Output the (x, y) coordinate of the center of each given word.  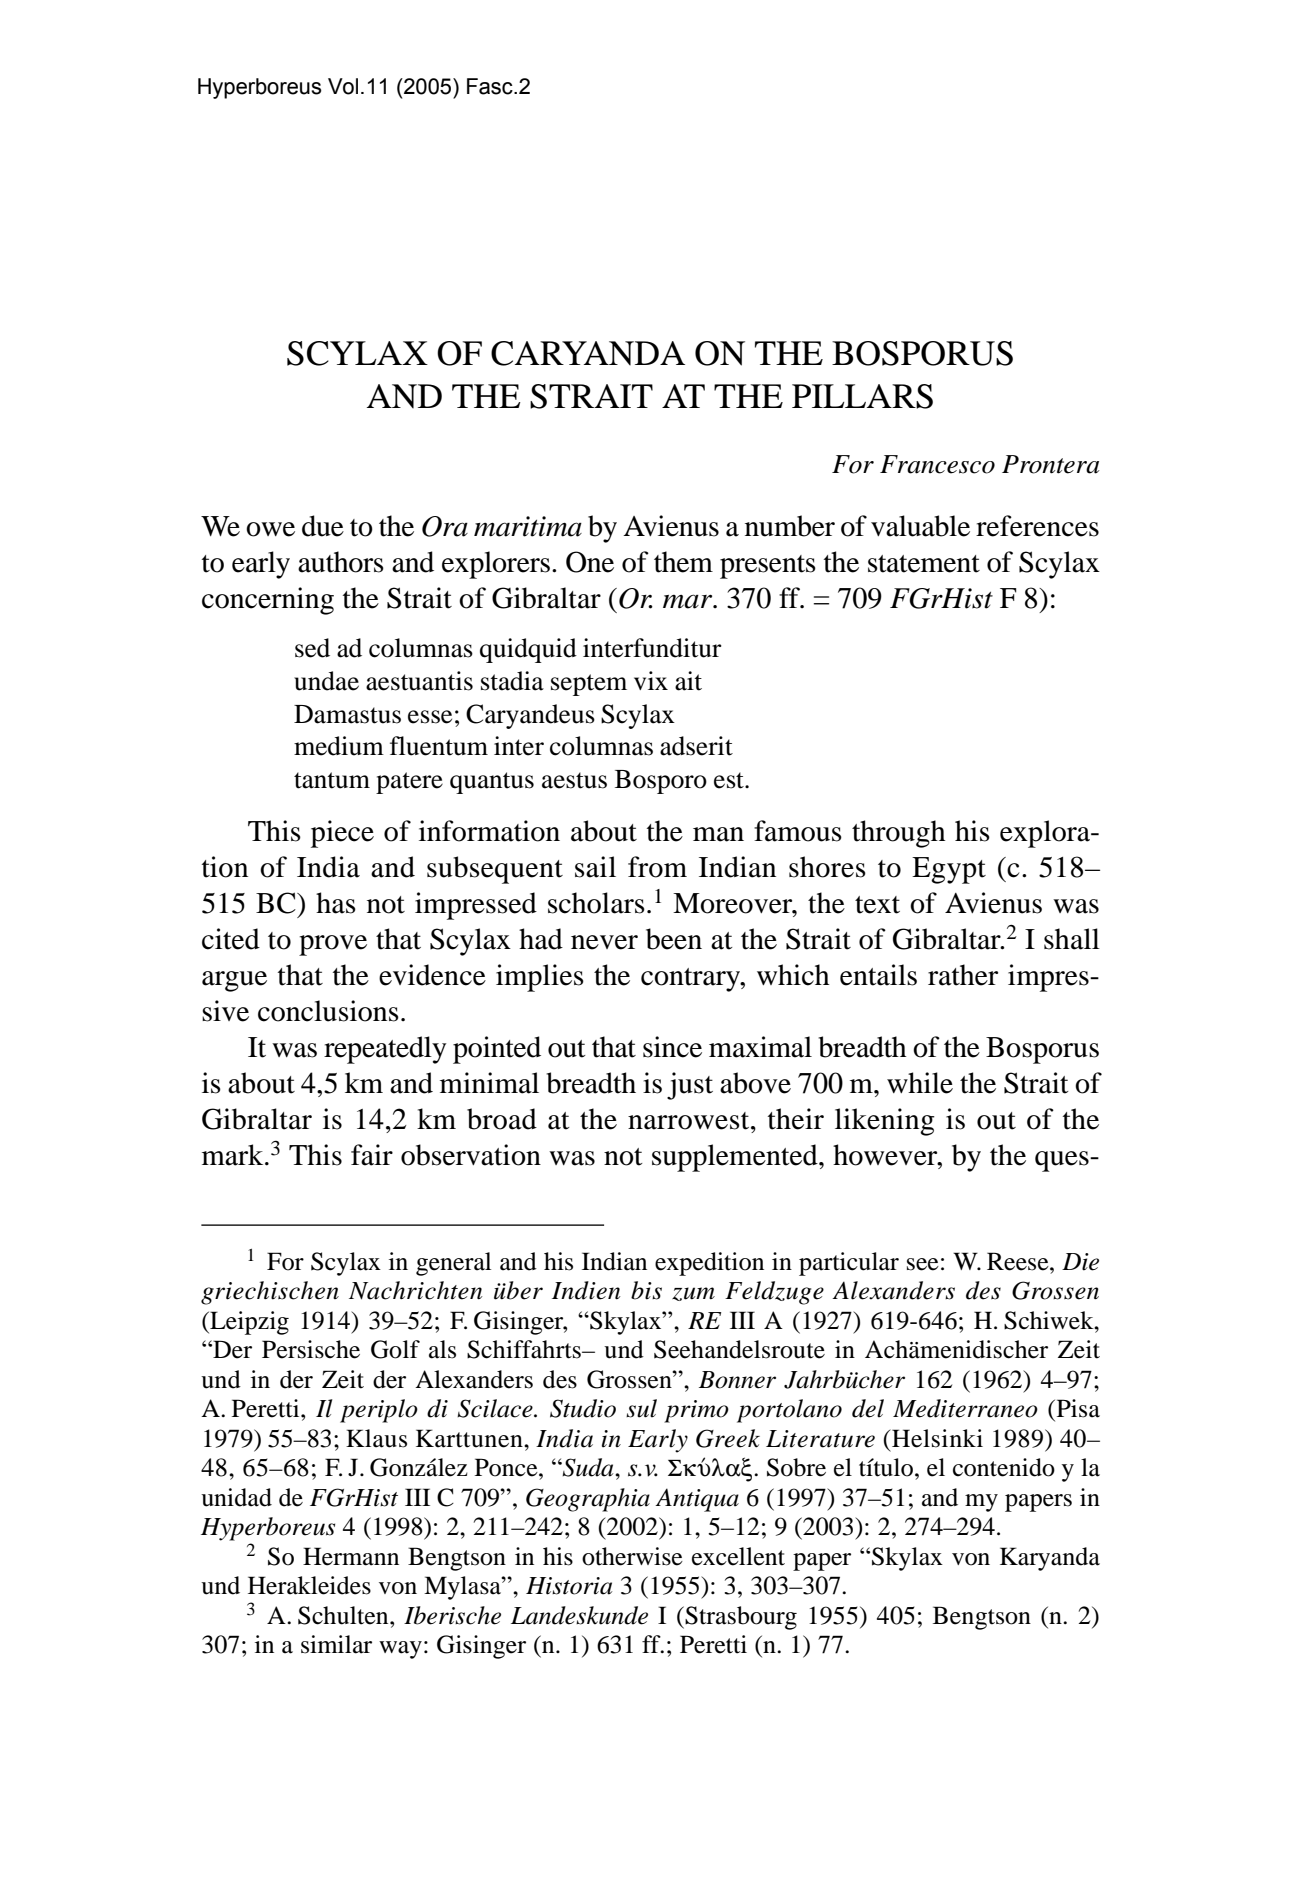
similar (336, 1644)
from (657, 867)
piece (342, 834)
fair (372, 1155)
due (323, 526)
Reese (1019, 1261)
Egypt (949, 870)
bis (646, 1290)
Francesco (937, 464)
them (683, 562)
